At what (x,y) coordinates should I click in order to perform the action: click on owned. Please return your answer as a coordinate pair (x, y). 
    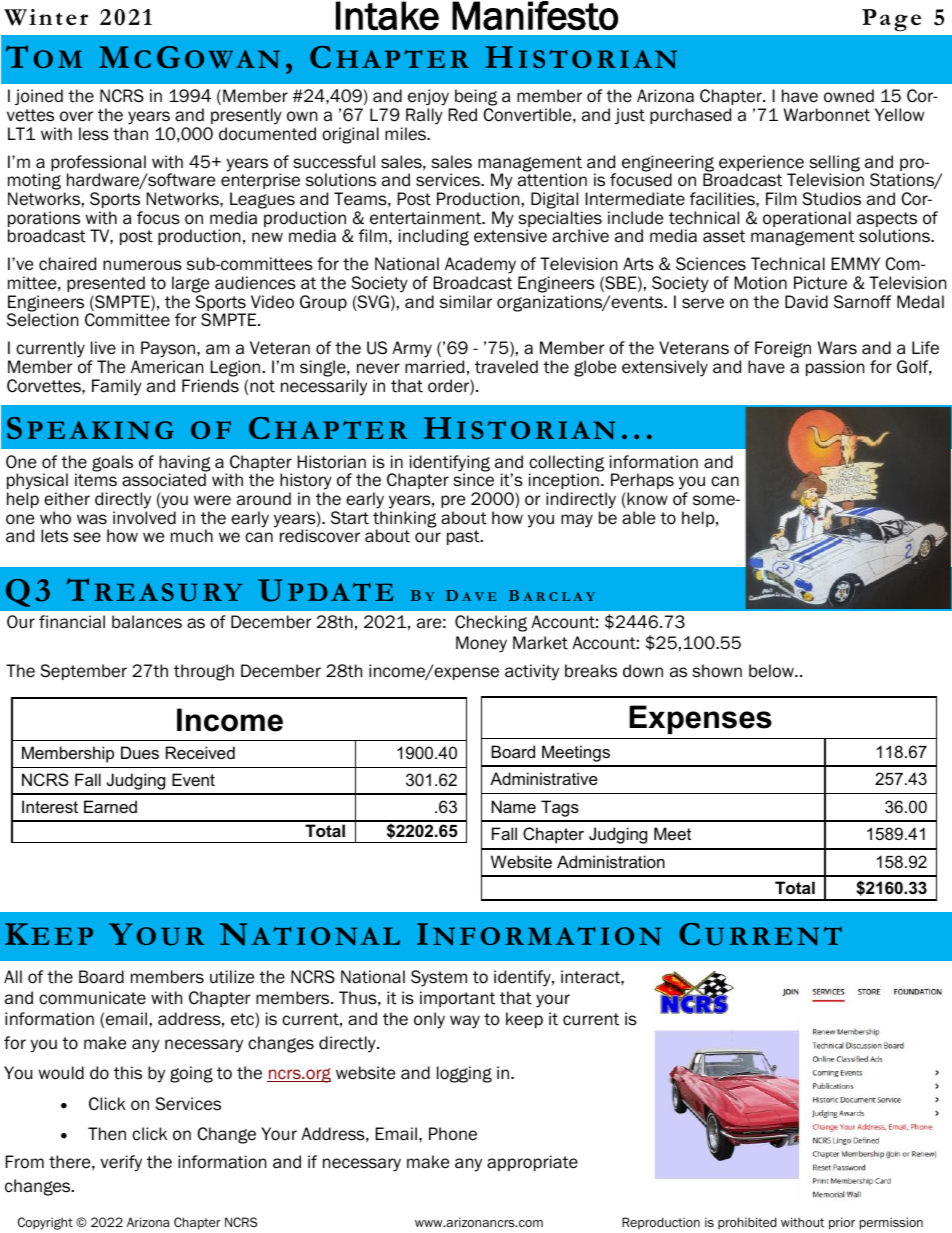
    Looking at the image, I should click on (849, 96).
